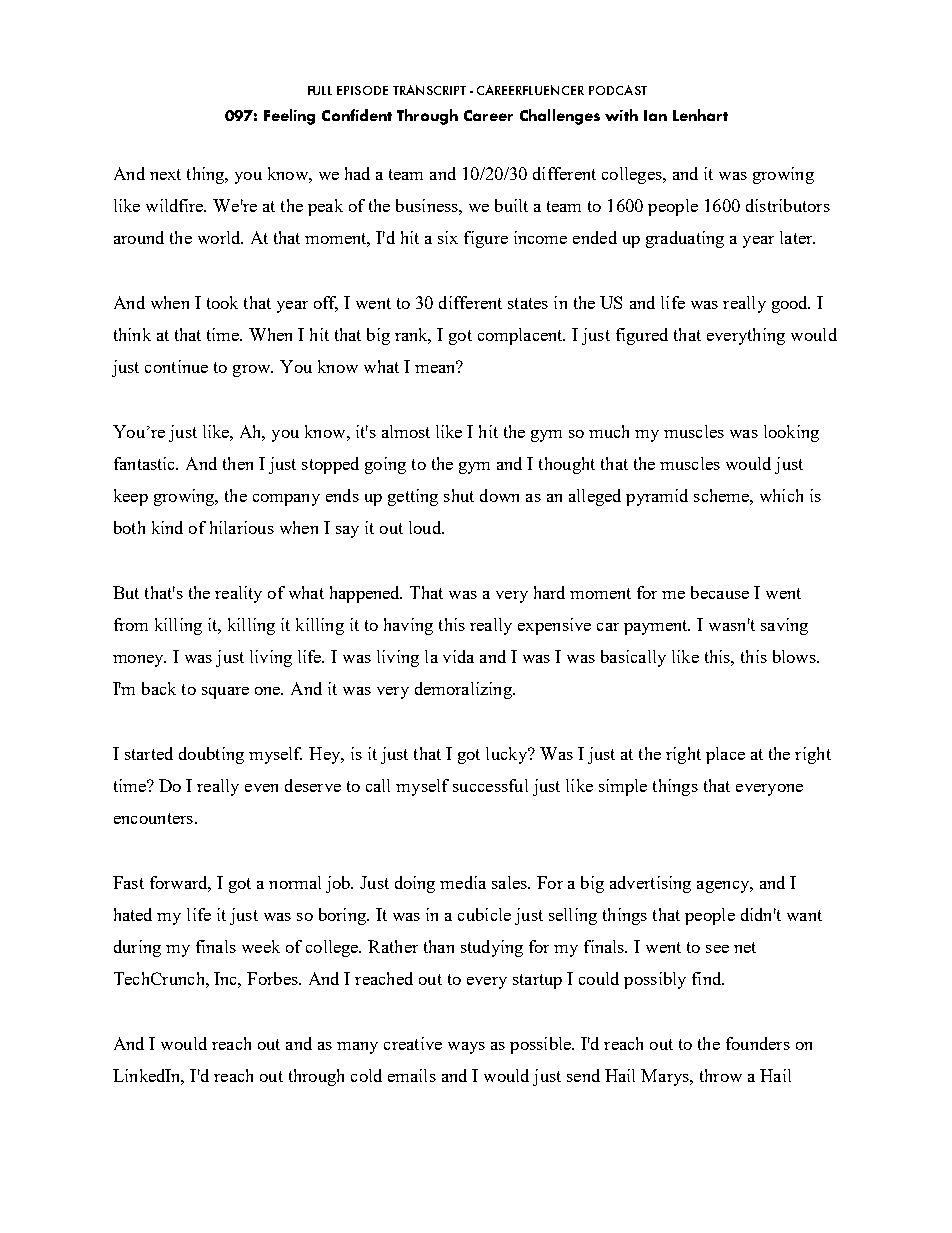 Image resolution: width=952 pixels, height=1233 pixels. What do you see at coordinates (406, 431) in the page?
I see `almost` at bounding box center [406, 431].
